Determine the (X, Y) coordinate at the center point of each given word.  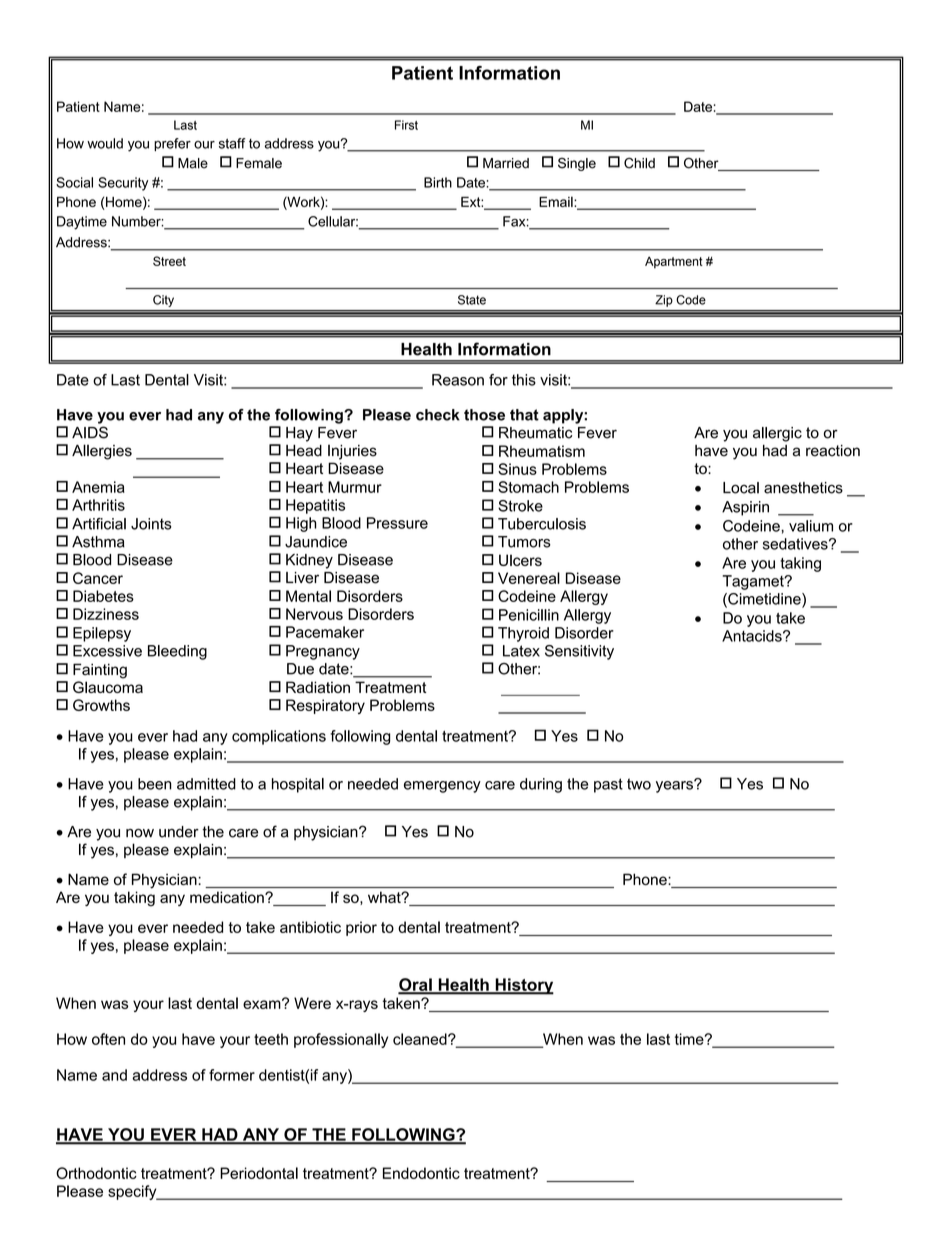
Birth (438, 182)
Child (639, 163)
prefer (172, 144)
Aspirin (745, 508)
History (523, 986)
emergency (442, 787)
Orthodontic (96, 1173)
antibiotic (310, 927)
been (155, 784)
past (608, 785)
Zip (664, 301)
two (639, 784)
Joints (151, 524)
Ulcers (520, 560)
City (163, 301)
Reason (458, 380)
